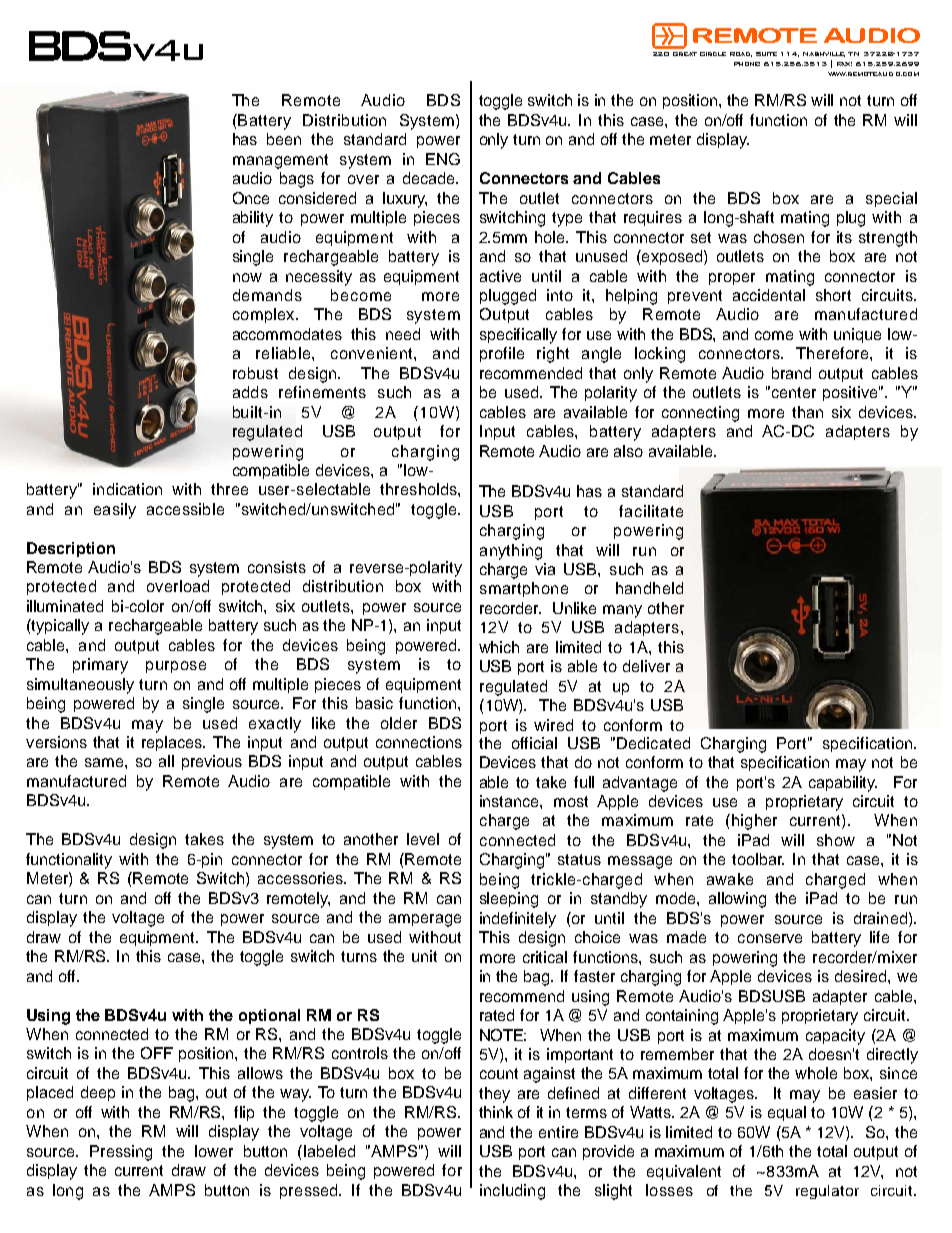  Describe the element at coordinates (423, 839) in the document. I see `level` at that location.
